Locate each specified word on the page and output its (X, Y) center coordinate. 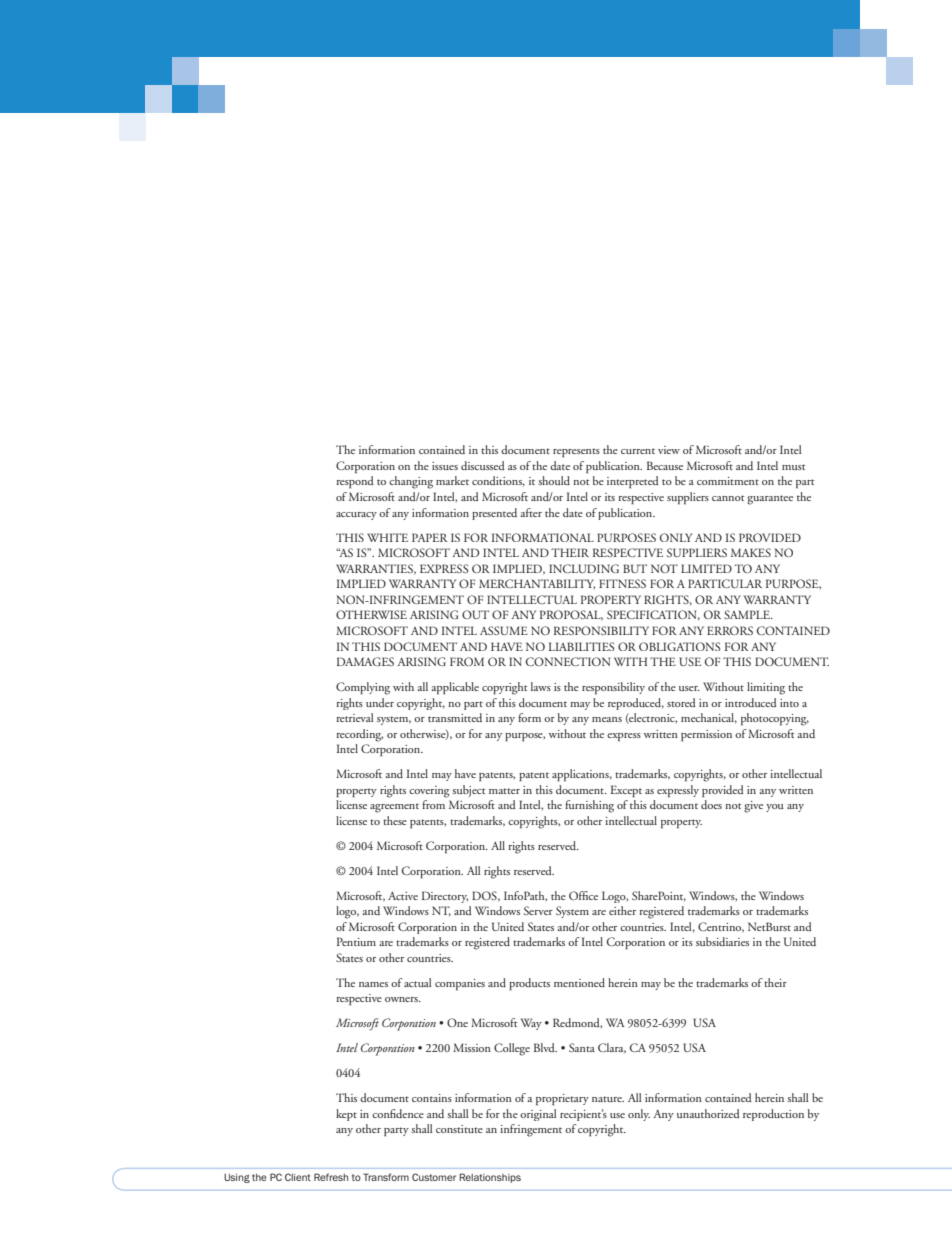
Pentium (356, 941)
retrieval (354, 717)
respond (355, 482)
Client (298, 1177)
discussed (483, 465)
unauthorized (708, 1113)
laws (541, 686)
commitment (728, 481)
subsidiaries (722, 941)
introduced (751, 702)
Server (538, 910)
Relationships (490, 1178)
